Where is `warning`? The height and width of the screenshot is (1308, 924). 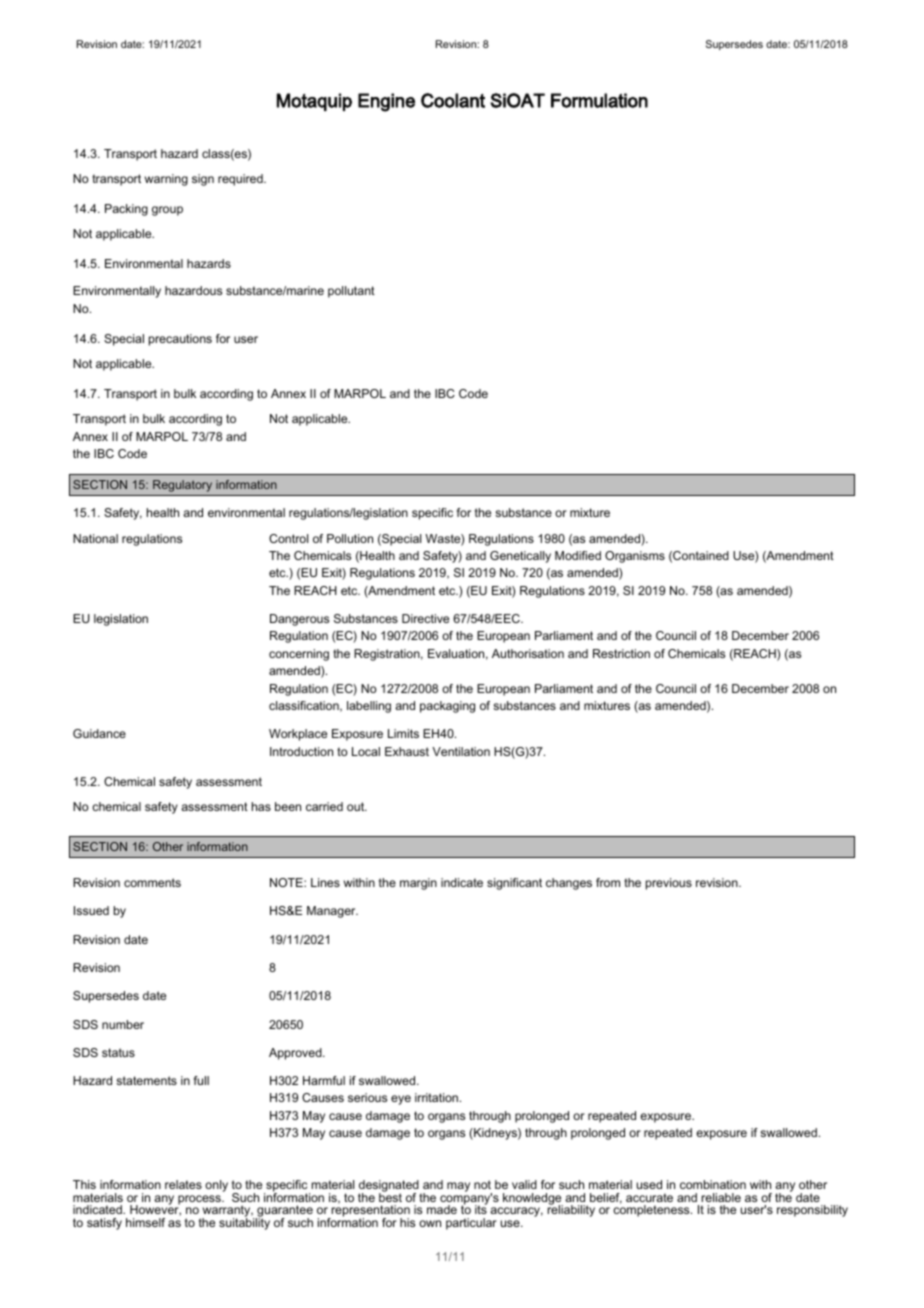
warning is located at coordinates (166, 180).
